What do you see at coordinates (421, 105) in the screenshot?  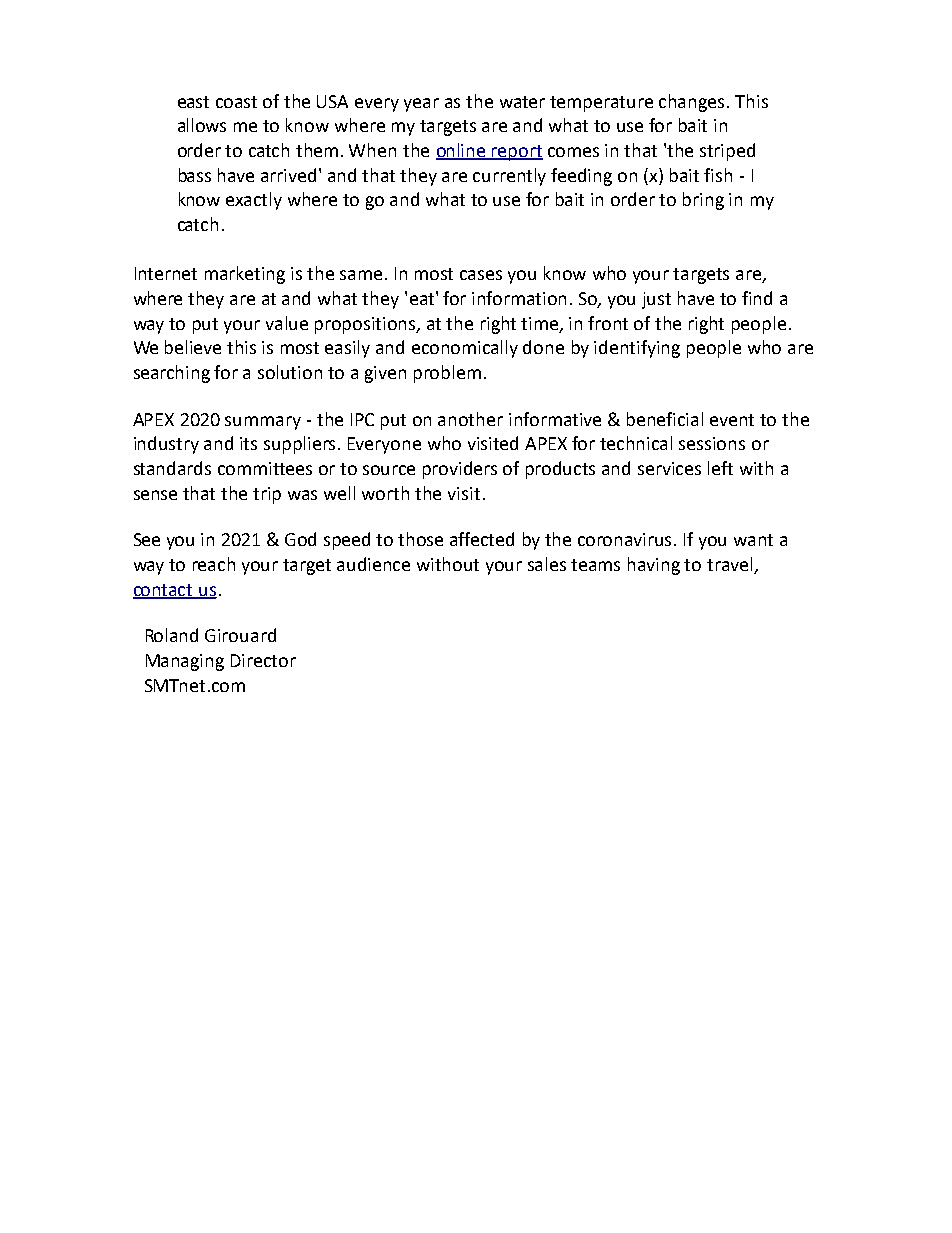 I see `year` at bounding box center [421, 105].
